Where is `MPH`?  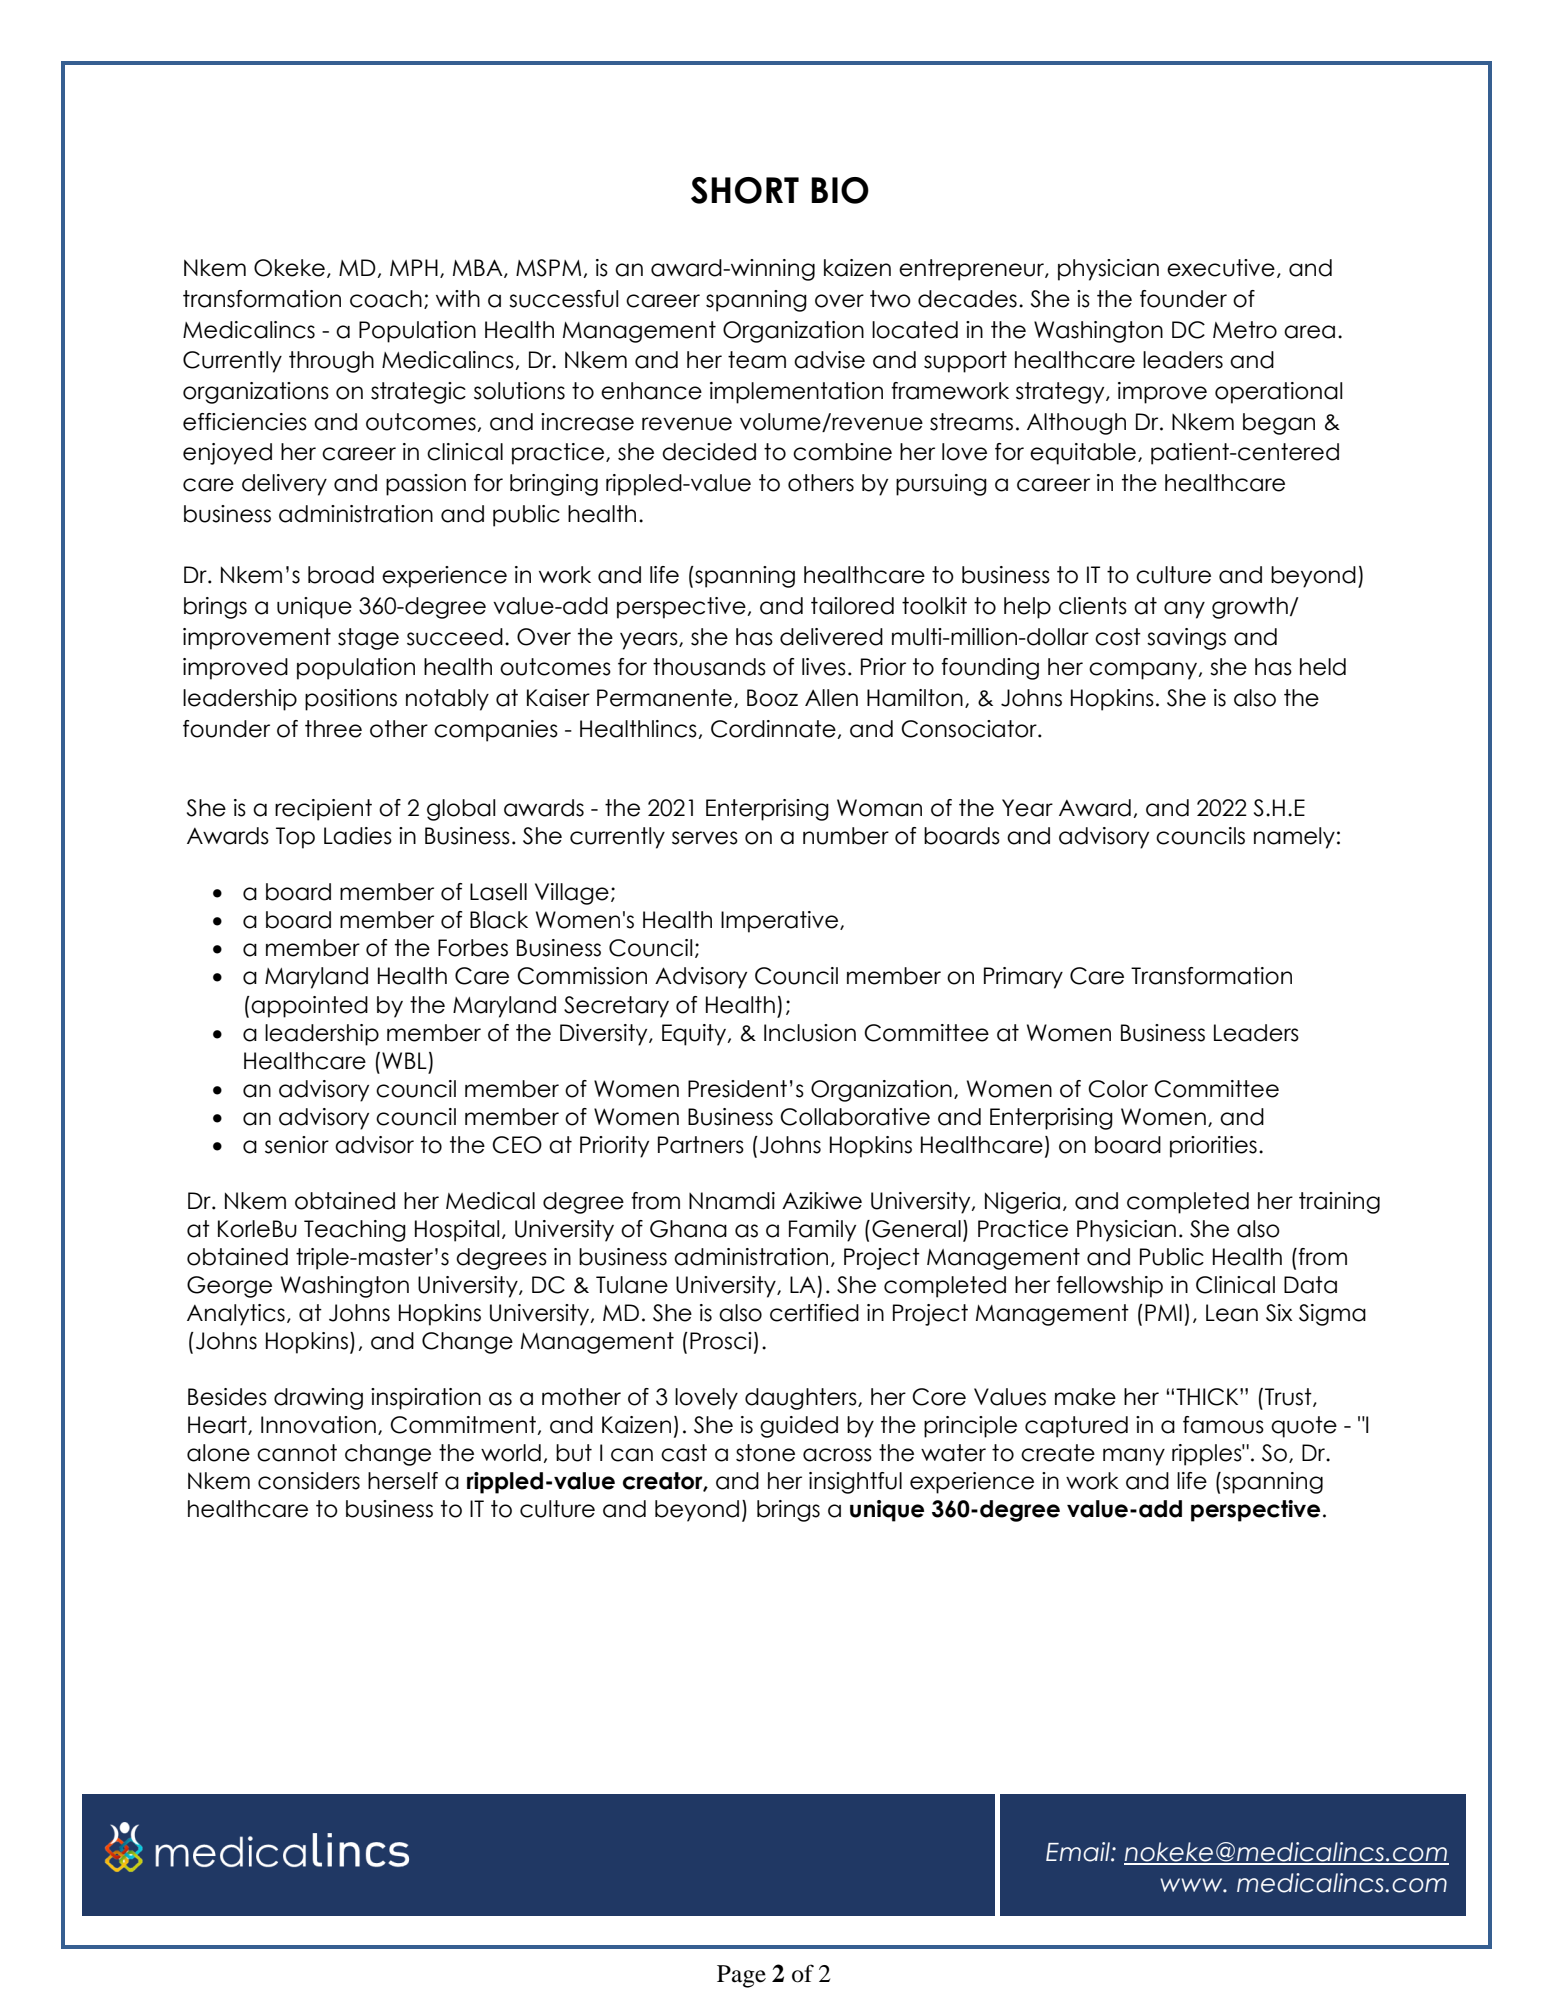 MPH is located at coordinates (414, 267).
